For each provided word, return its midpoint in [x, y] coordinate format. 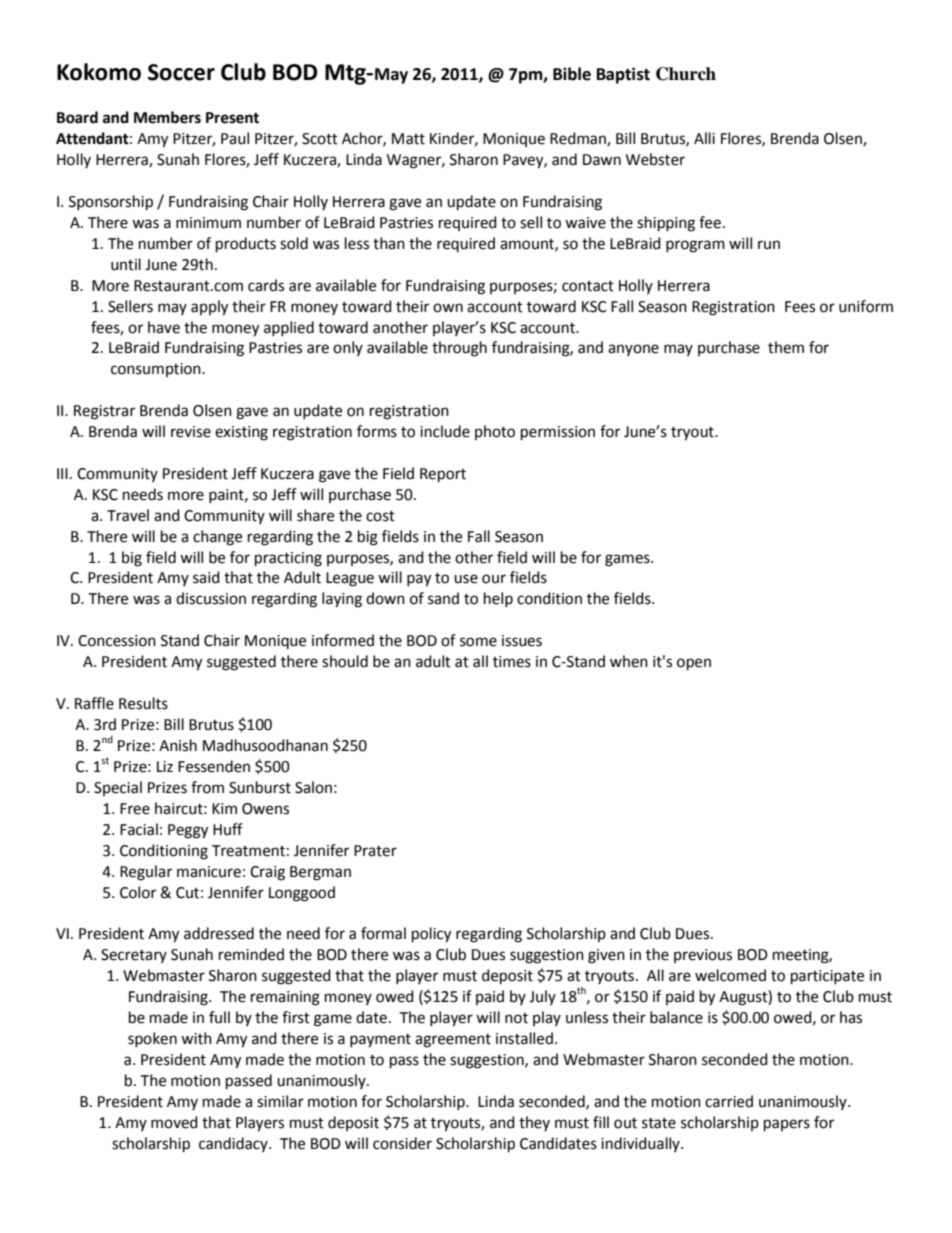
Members [167, 117]
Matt [408, 139]
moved [174, 1122]
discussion [211, 598]
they [534, 1123]
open [694, 664]
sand [443, 598]
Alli [704, 138]
